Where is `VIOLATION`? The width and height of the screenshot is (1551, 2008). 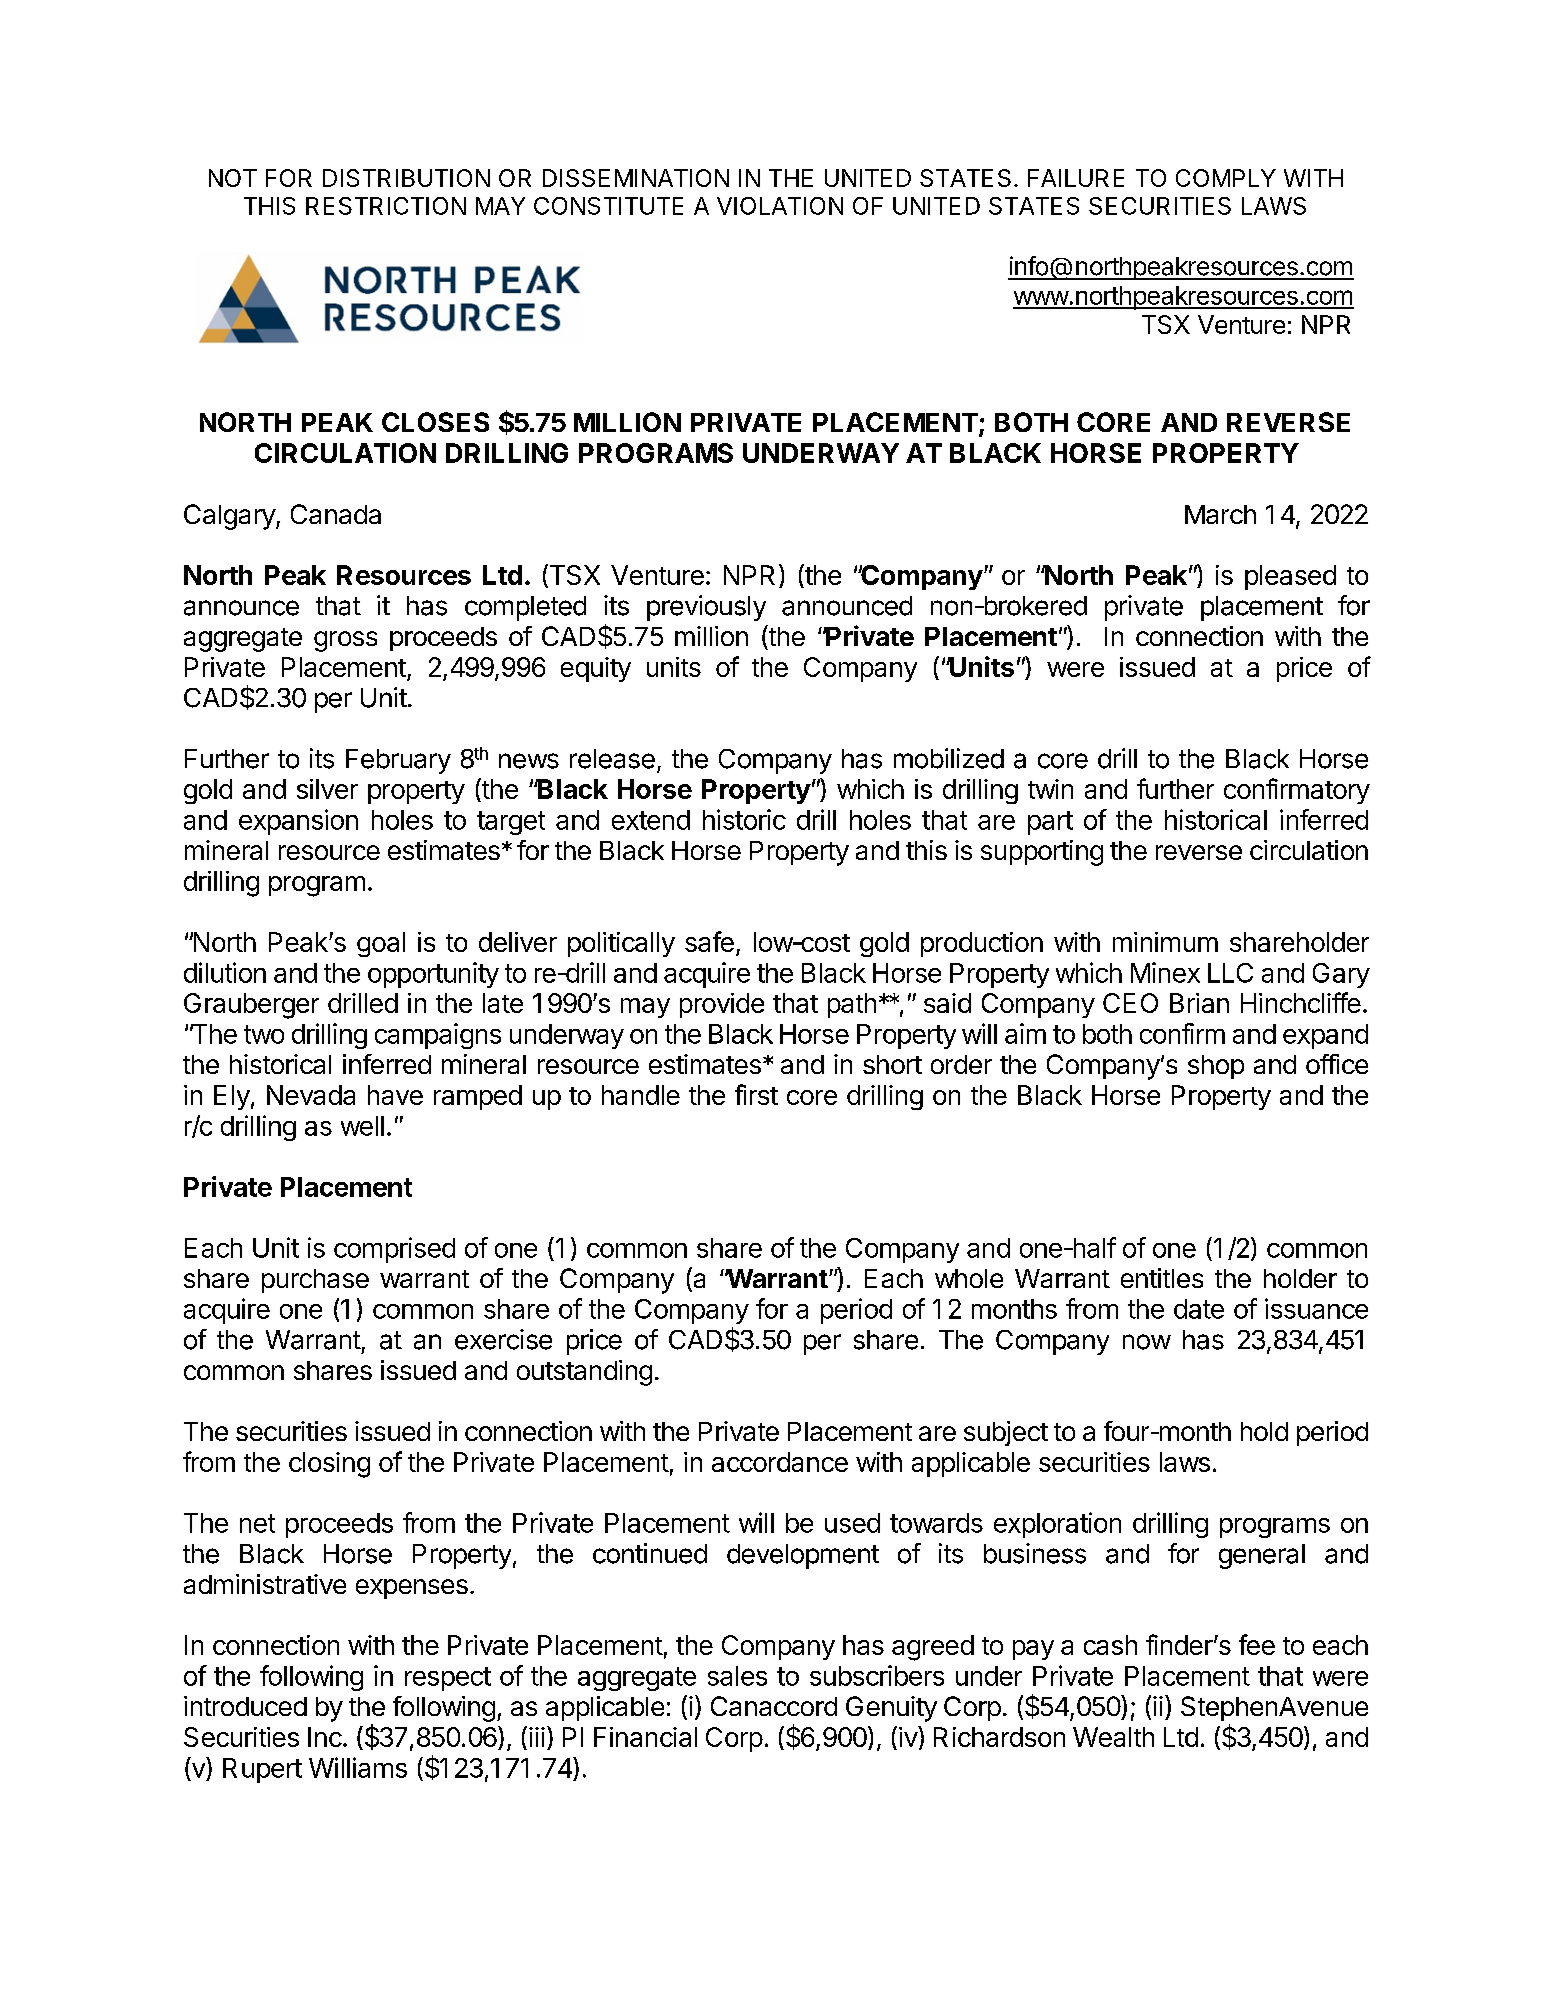
VIOLATION is located at coordinates (780, 206).
